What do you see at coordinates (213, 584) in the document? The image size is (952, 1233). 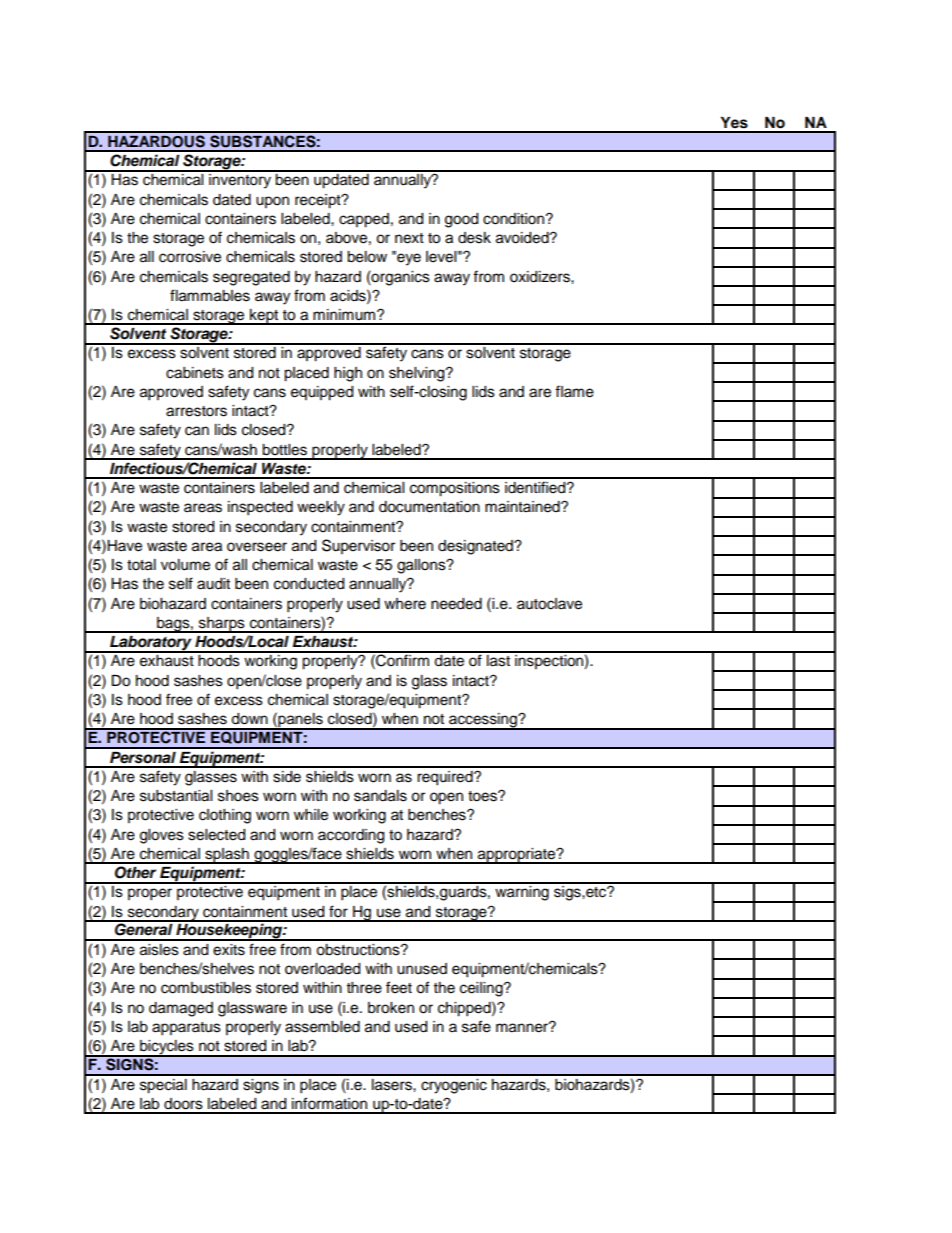 I see `audit` at bounding box center [213, 584].
